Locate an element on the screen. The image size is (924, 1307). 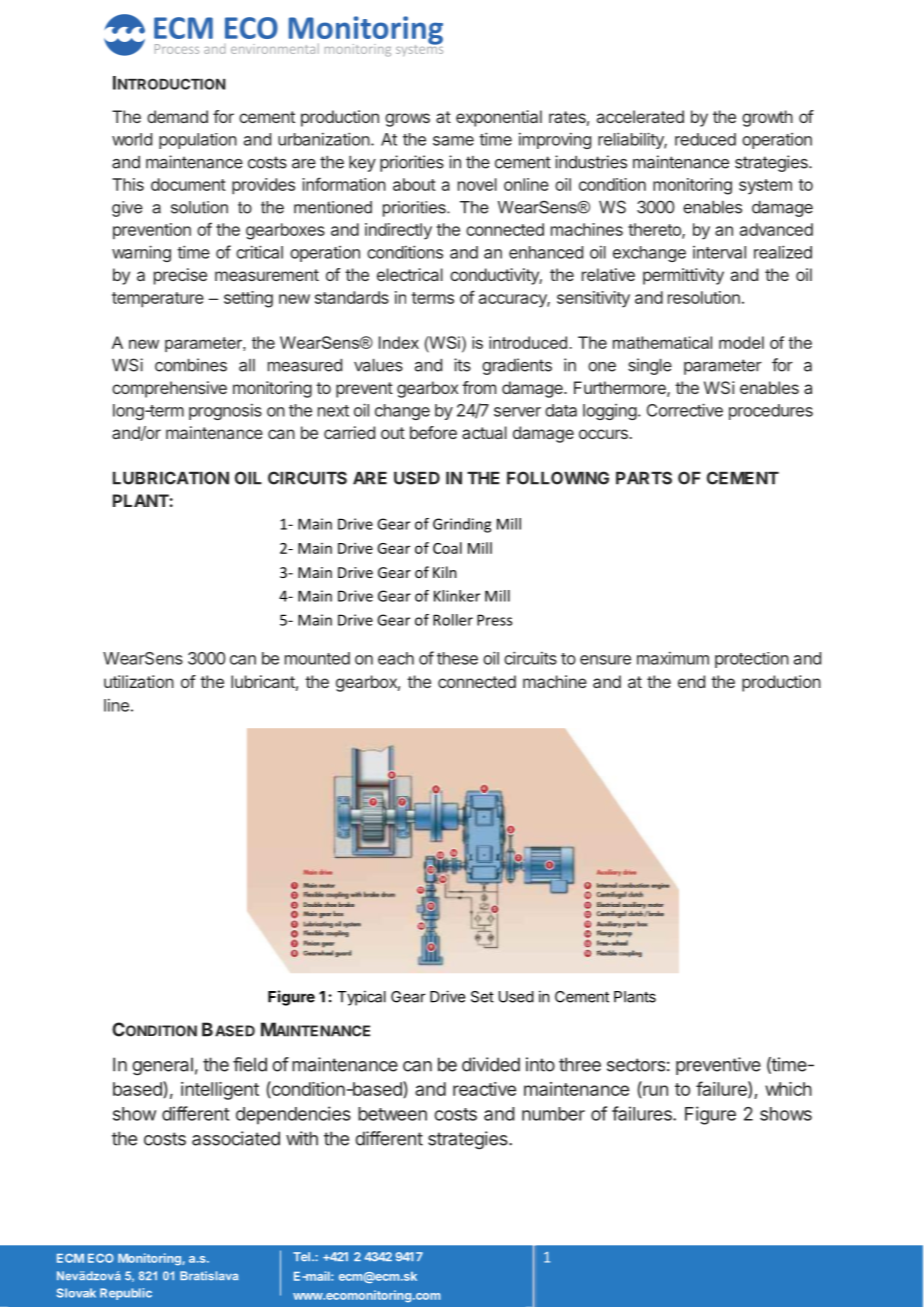
world is located at coordinates (132, 139).
